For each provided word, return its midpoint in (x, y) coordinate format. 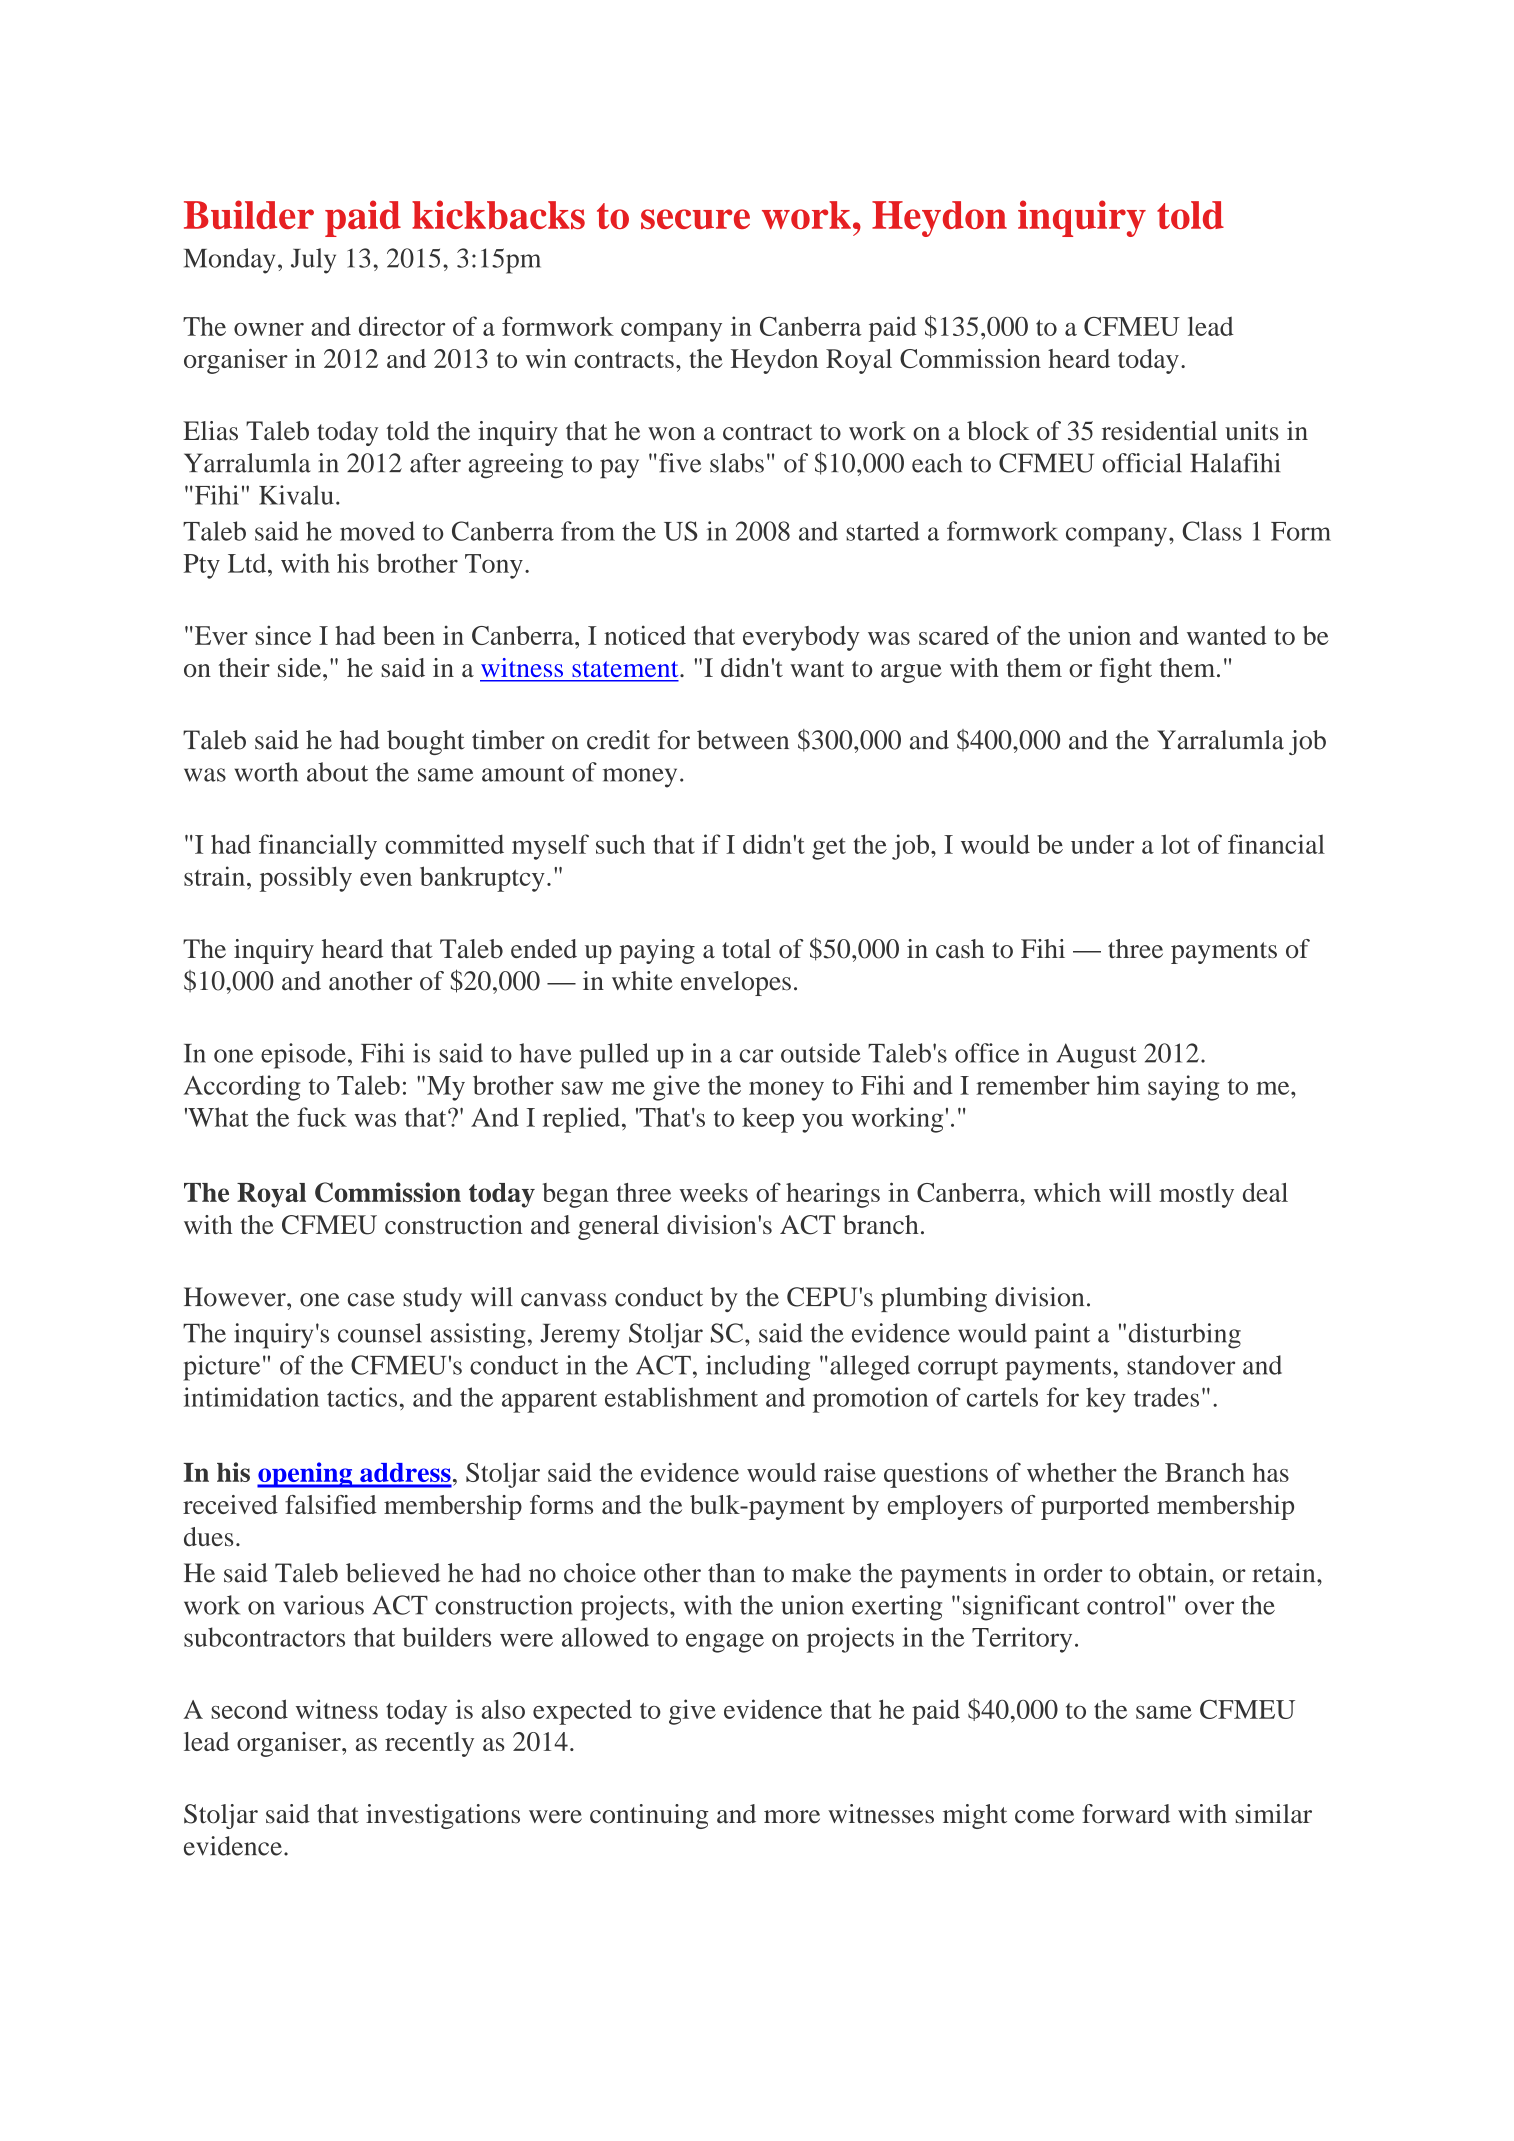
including (758, 1368)
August (1096, 1056)
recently (429, 1744)
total (746, 948)
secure (695, 219)
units (1252, 431)
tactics (362, 1397)
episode (303, 1056)
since (283, 635)
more (792, 1817)
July (313, 261)
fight (1126, 670)
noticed (645, 635)
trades (1166, 1397)
